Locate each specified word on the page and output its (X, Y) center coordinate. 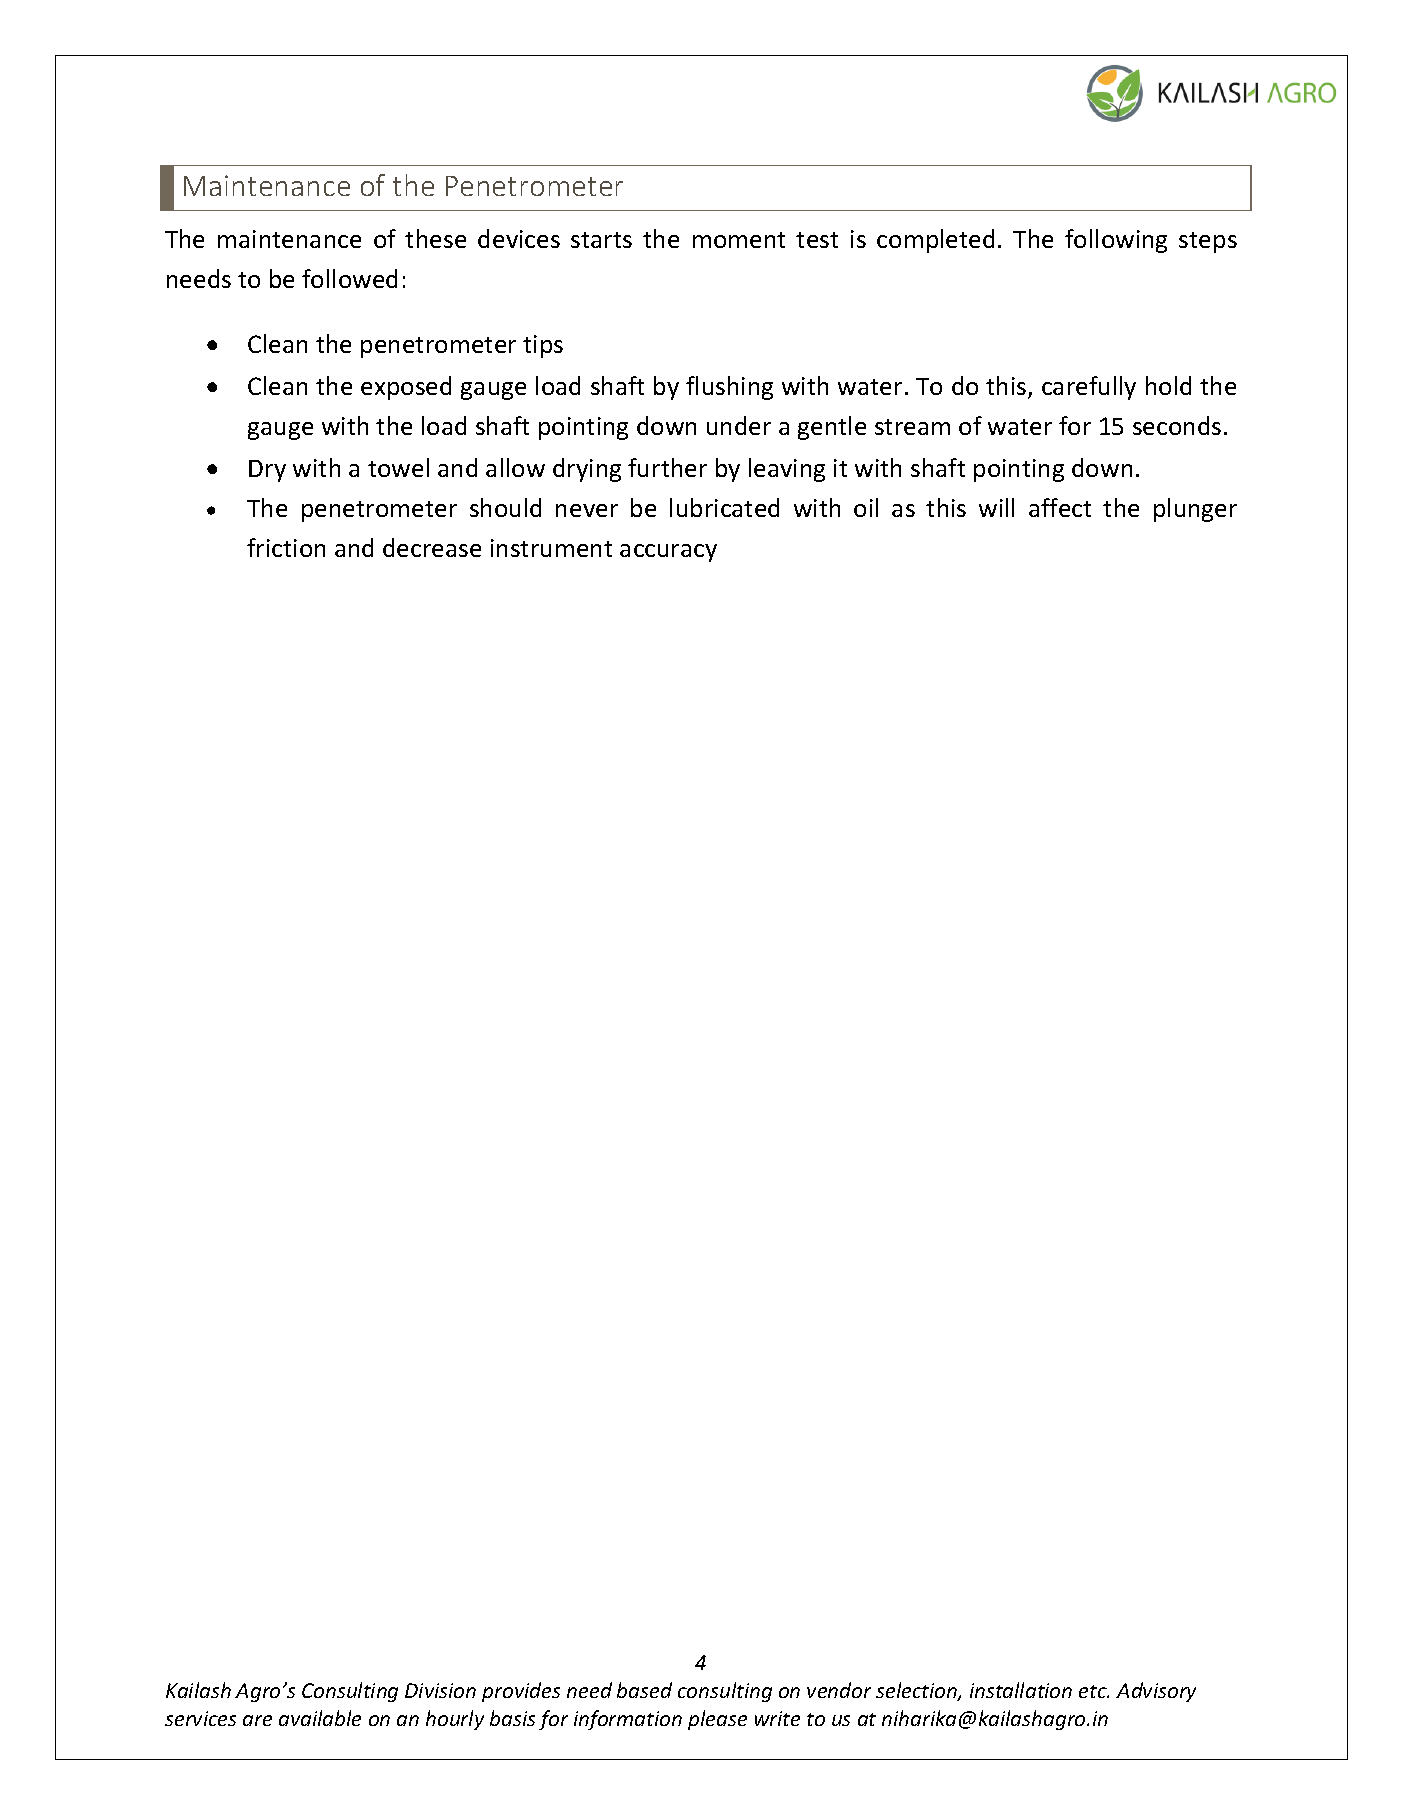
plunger (1195, 510)
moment (739, 240)
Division (440, 1690)
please (717, 1720)
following (1116, 241)
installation (1021, 1690)
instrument (551, 548)
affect (1060, 507)
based (644, 1690)
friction (286, 547)
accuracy (668, 553)
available (320, 1718)
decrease (432, 547)
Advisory (1156, 1692)
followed (349, 278)
